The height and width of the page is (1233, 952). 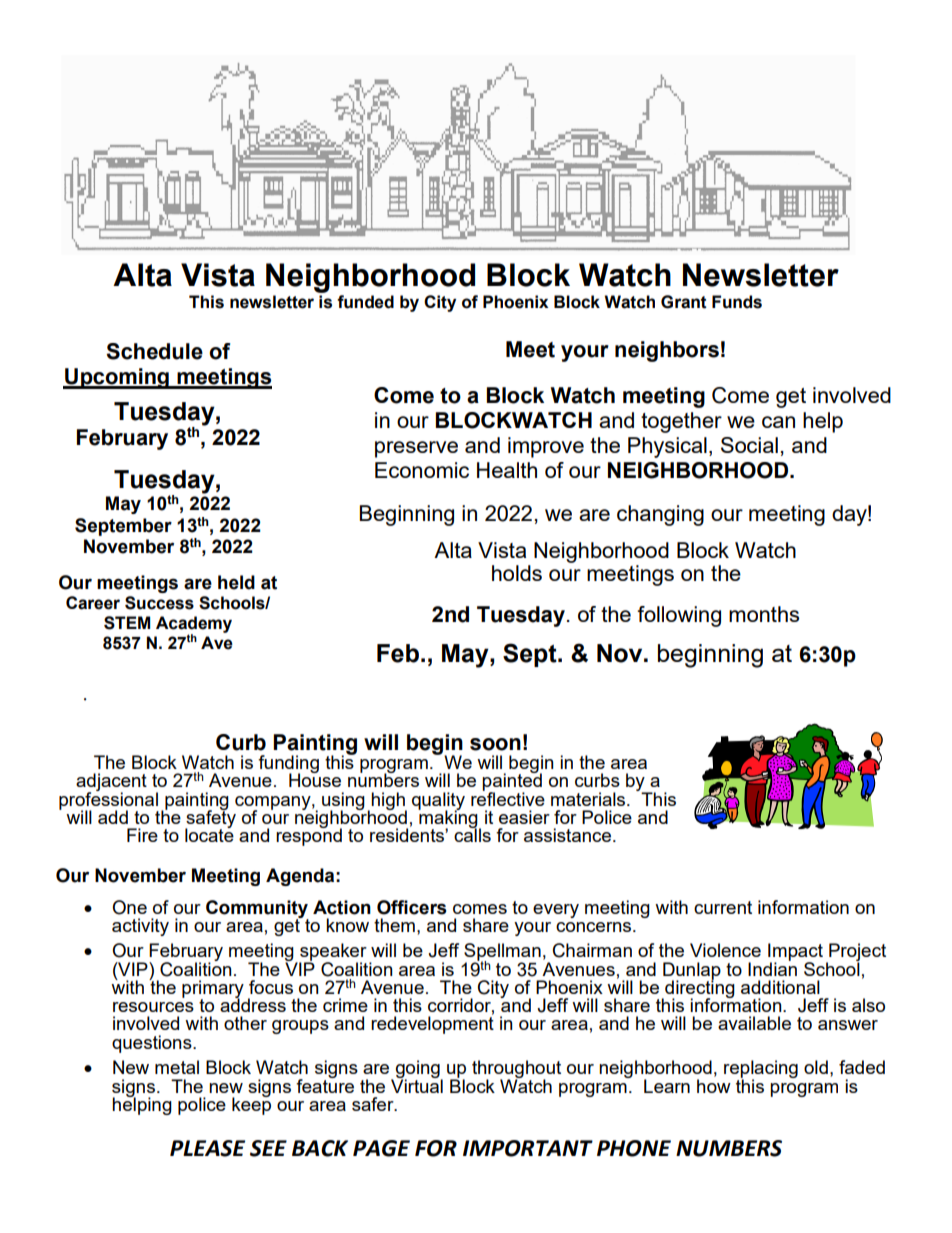 What do you see at coordinates (764, 614) in the page?
I see `months` at bounding box center [764, 614].
